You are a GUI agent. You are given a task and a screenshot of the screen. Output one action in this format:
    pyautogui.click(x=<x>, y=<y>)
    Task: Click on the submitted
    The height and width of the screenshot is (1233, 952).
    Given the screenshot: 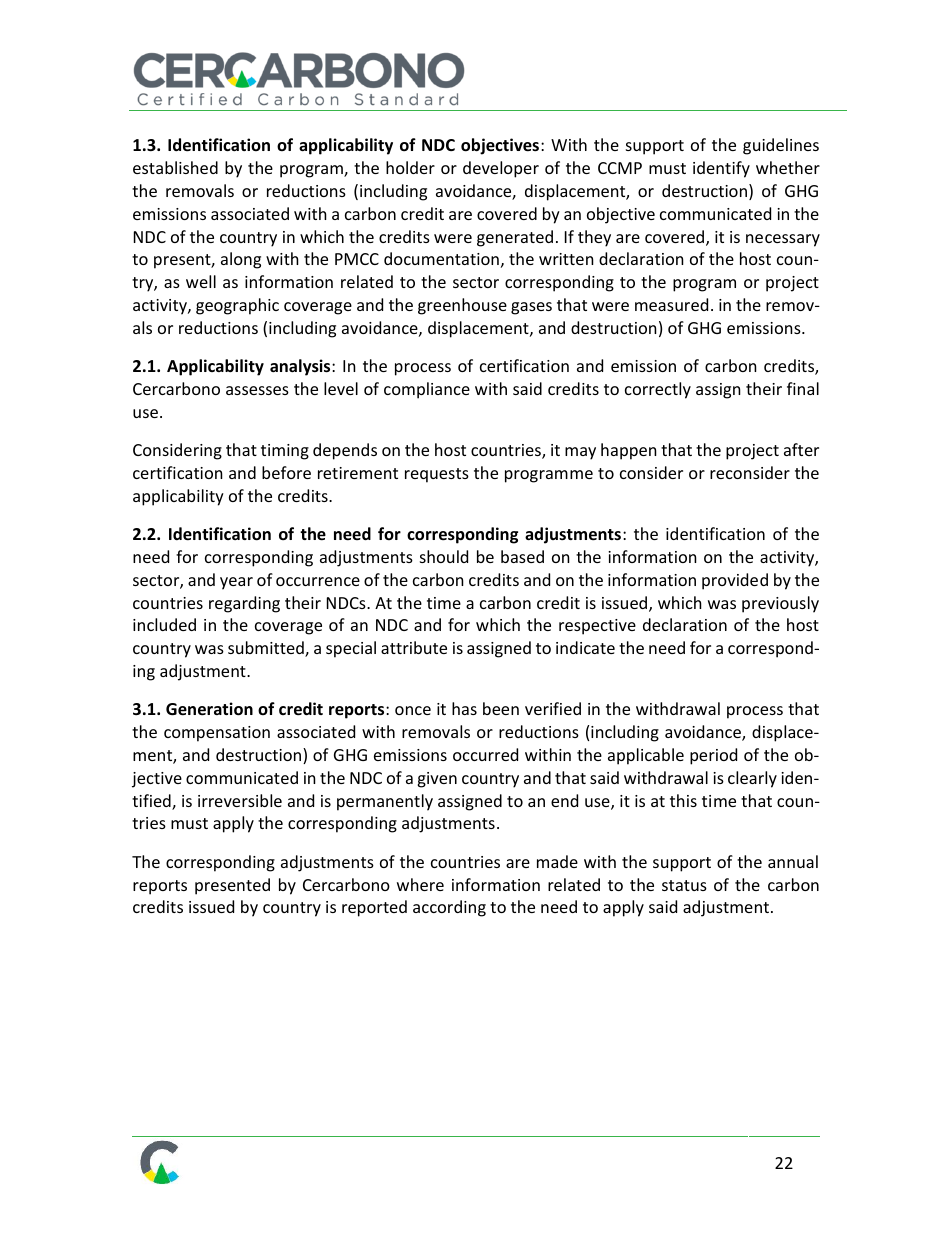 What is the action you would take?
    pyautogui.click(x=267, y=649)
